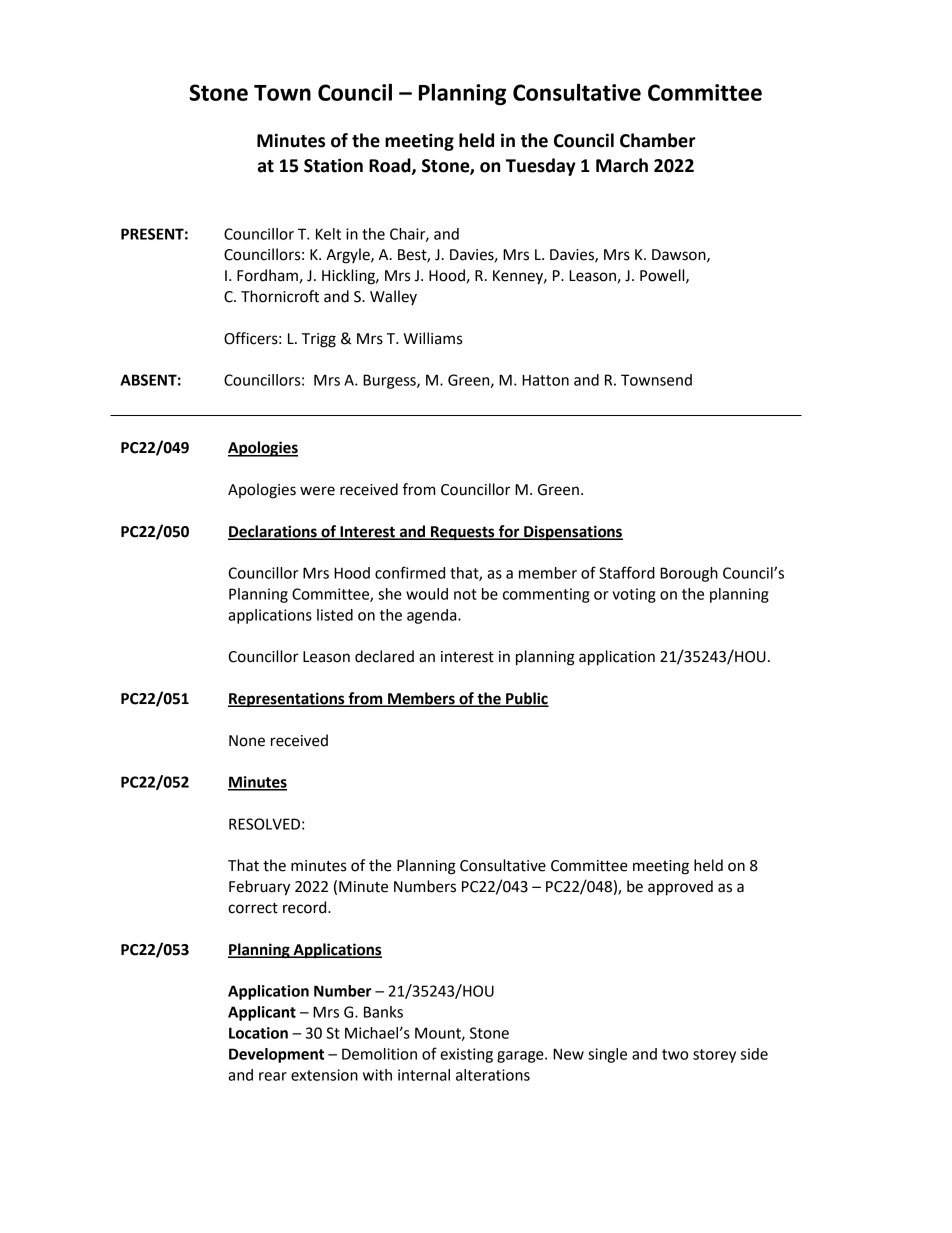  What do you see at coordinates (658, 140) in the screenshot?
I see `Chamber` at bounding box center [658, 140].
